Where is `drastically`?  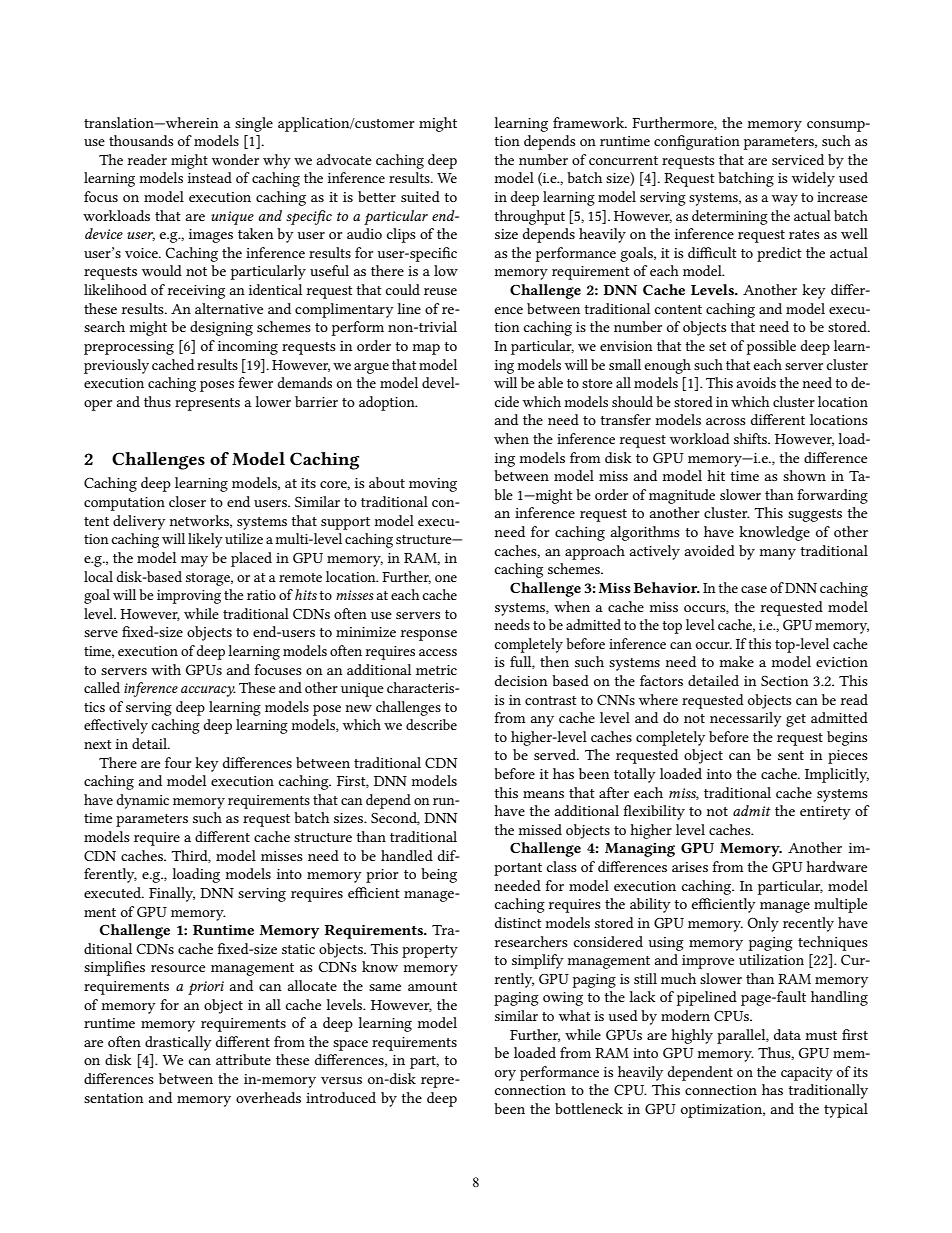 drastically is located at coordinates (178, 1043).
